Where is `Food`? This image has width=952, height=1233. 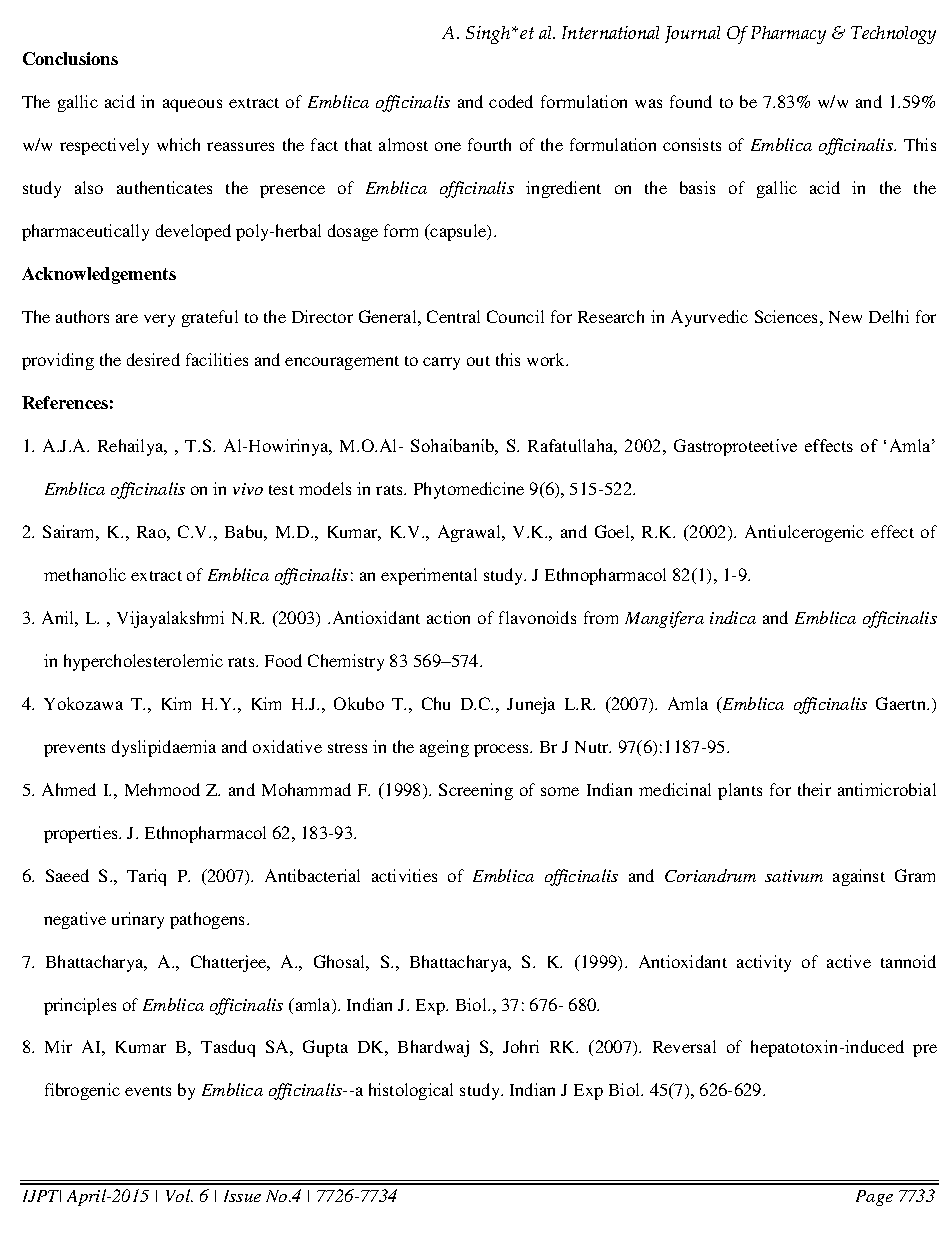
Food is located at coordinates (283, 660).
